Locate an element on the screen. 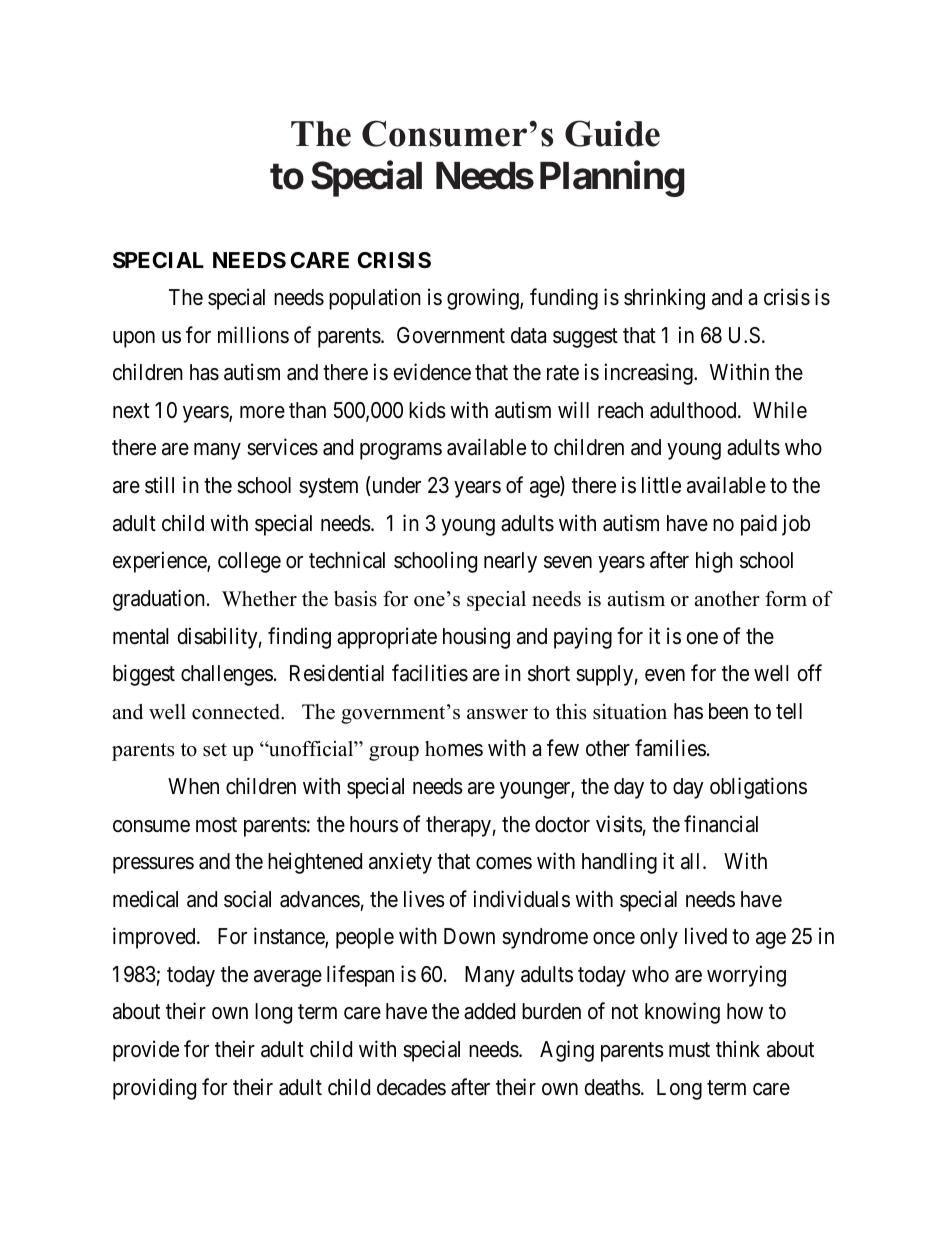 The width and height of the screenshot is (952, 1233). decades is located at coordinates (411, 1087).
